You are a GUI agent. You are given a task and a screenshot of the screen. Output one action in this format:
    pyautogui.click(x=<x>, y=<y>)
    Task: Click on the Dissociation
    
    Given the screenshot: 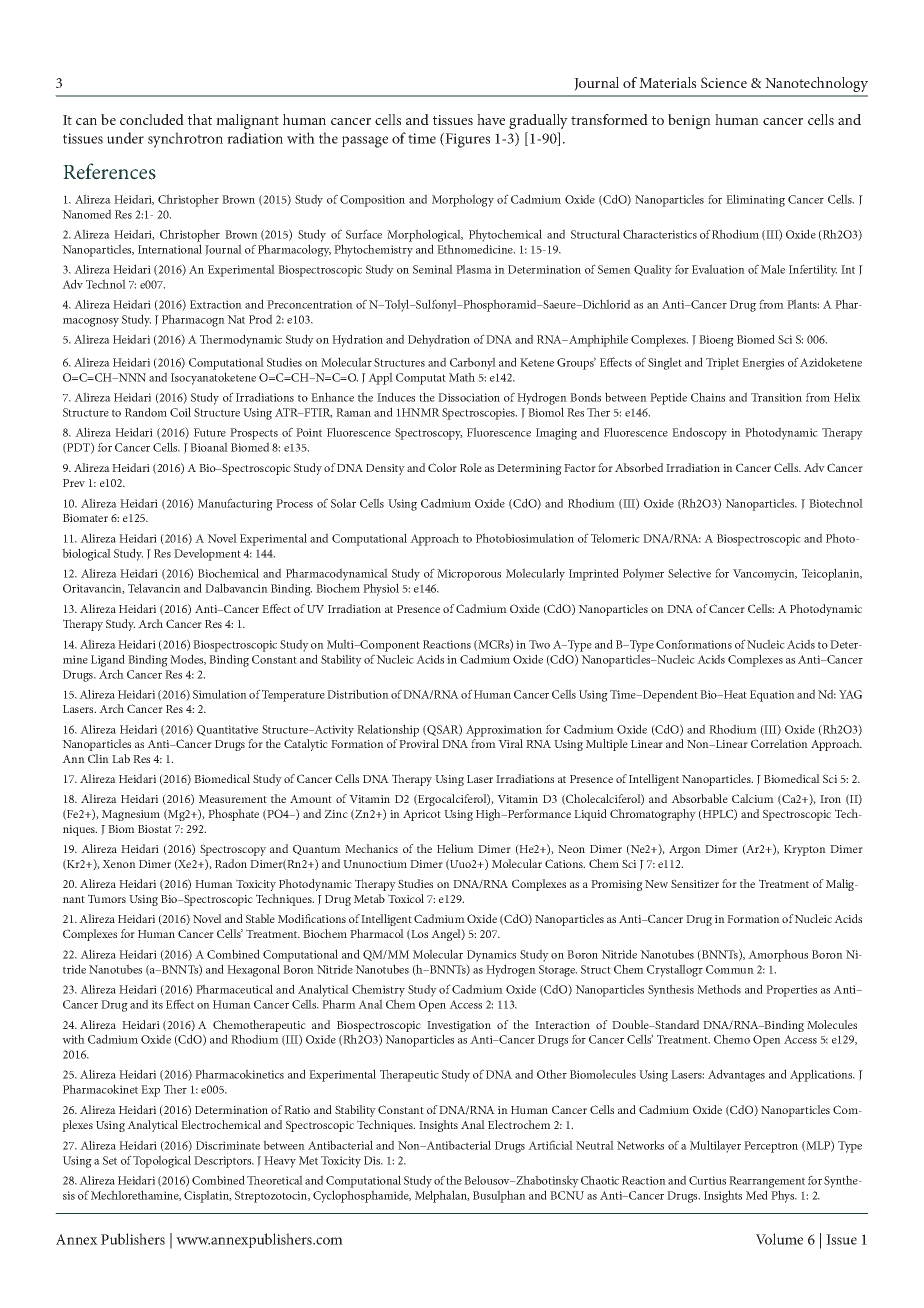 What is the action you would take?
    pyautogui.click(x=469, y=397)
